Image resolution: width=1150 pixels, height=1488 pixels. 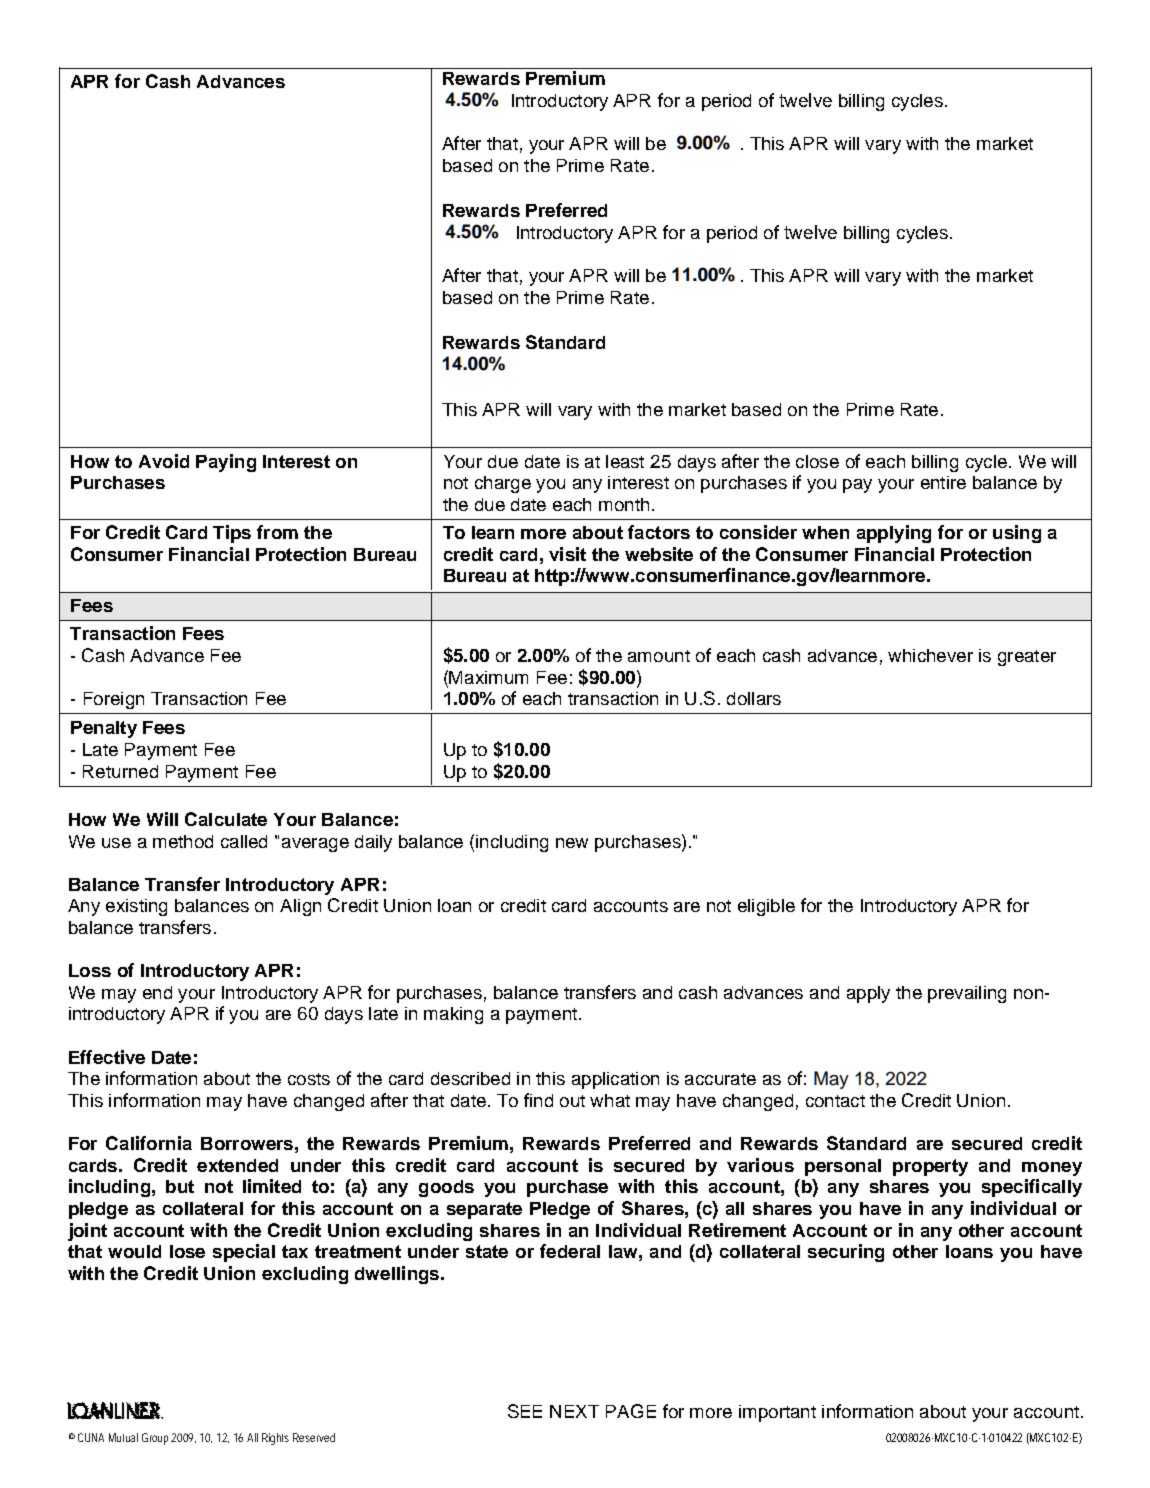 What do you see at coordinates (943, 482) in the screenshot?
I see `entire` at bounding box center [943, 482].
